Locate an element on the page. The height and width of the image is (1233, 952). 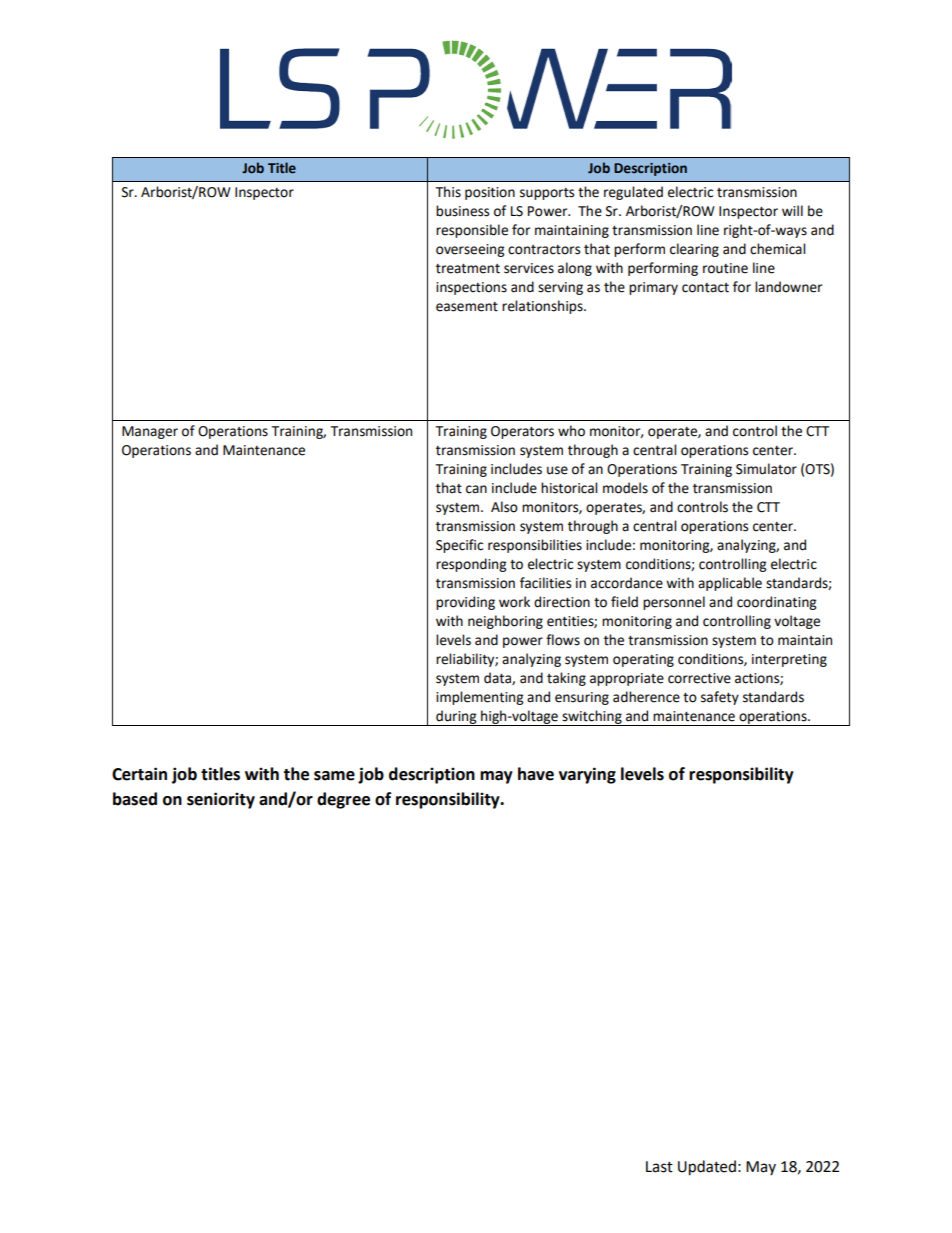
corrective is located at coordinates (699, 678).
